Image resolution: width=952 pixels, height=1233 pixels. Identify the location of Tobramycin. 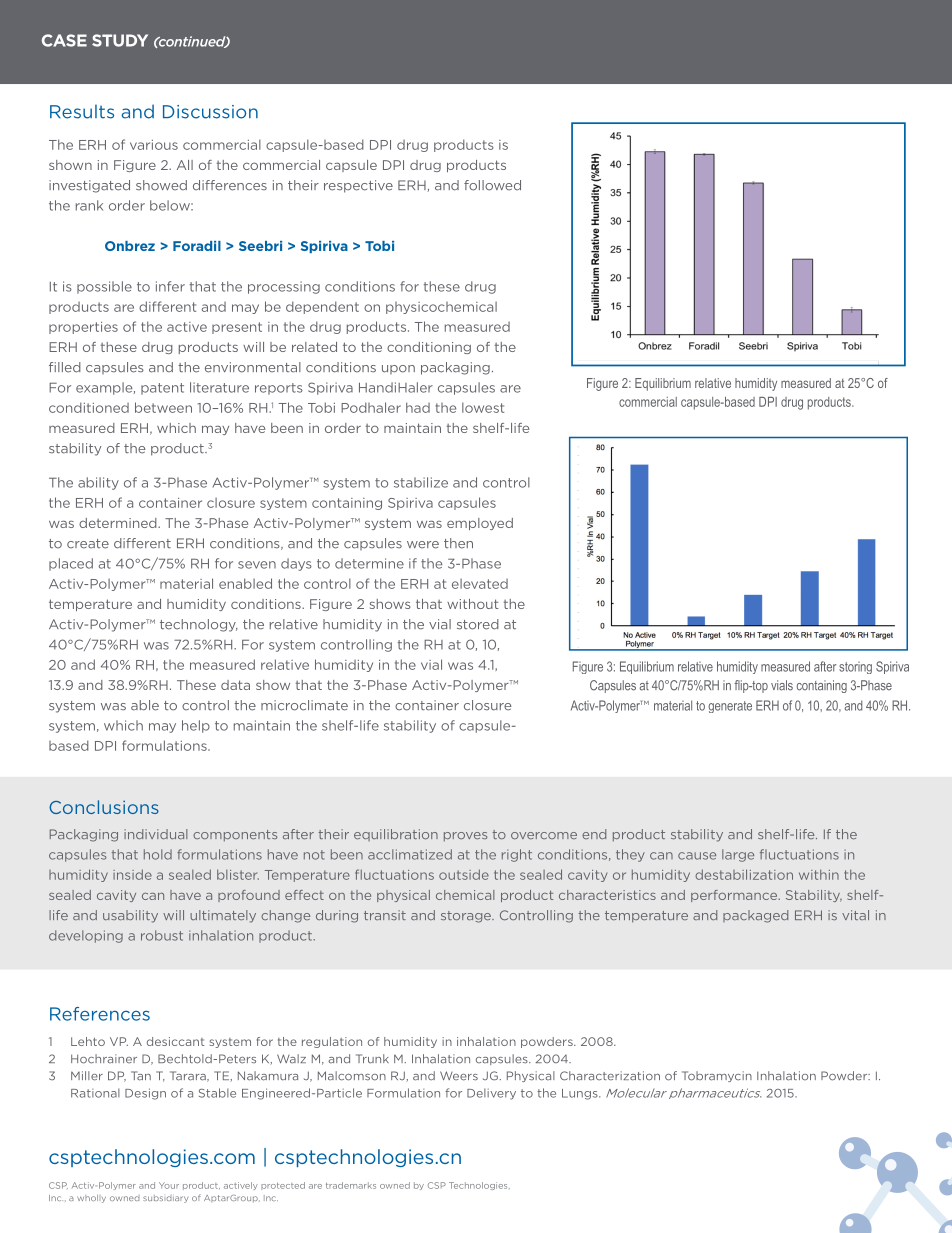
(717, 1076).
